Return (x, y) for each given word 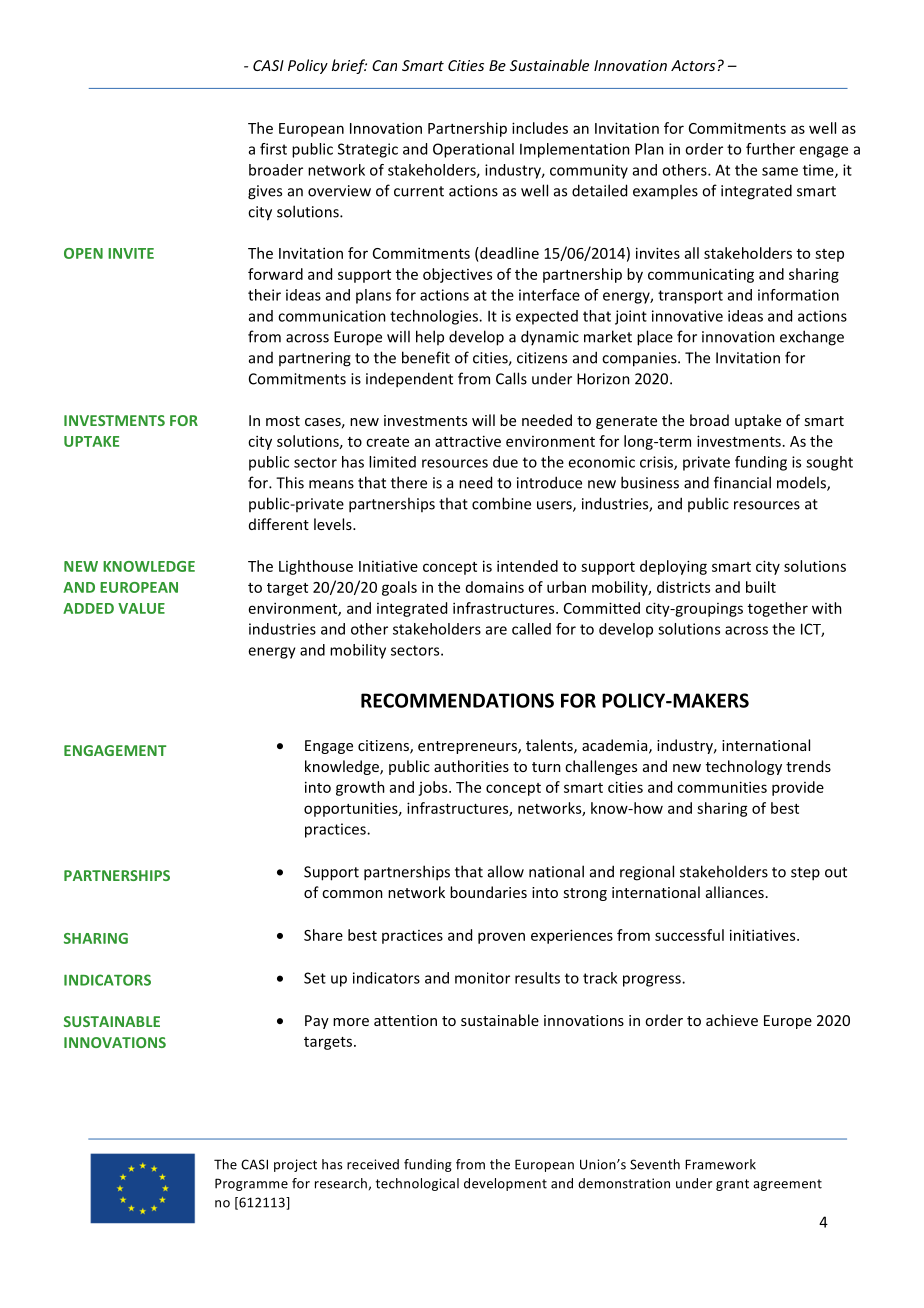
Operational (473, 150)
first (273, 149)
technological (417, 1184)
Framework (720, 1164)
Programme (251, 1184)
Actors (693, 65)
